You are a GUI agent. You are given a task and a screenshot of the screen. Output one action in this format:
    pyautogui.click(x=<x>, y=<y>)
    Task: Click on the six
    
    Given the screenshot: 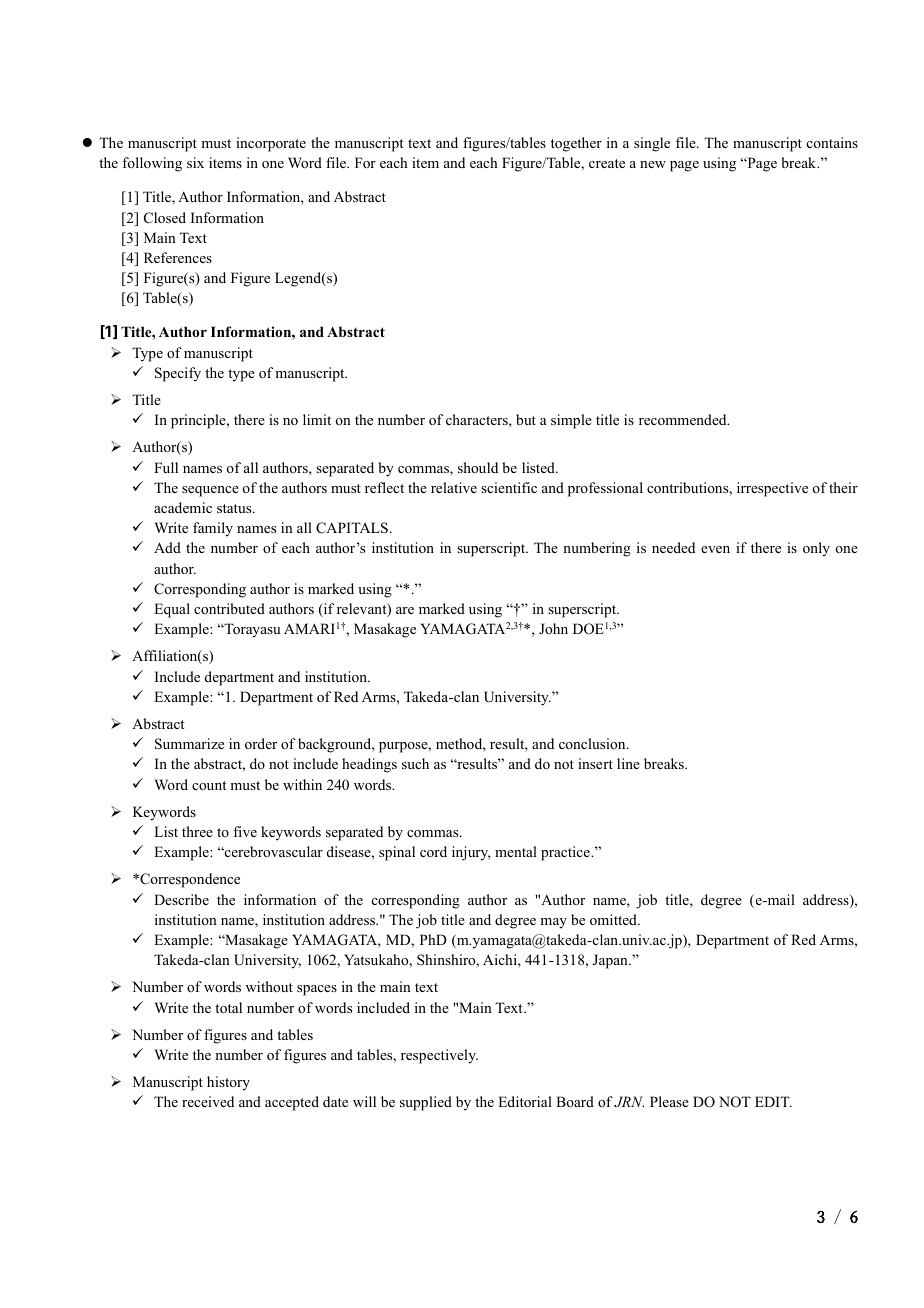 What is the action you would take?
    pyautogui.click(x=195, y=162)
